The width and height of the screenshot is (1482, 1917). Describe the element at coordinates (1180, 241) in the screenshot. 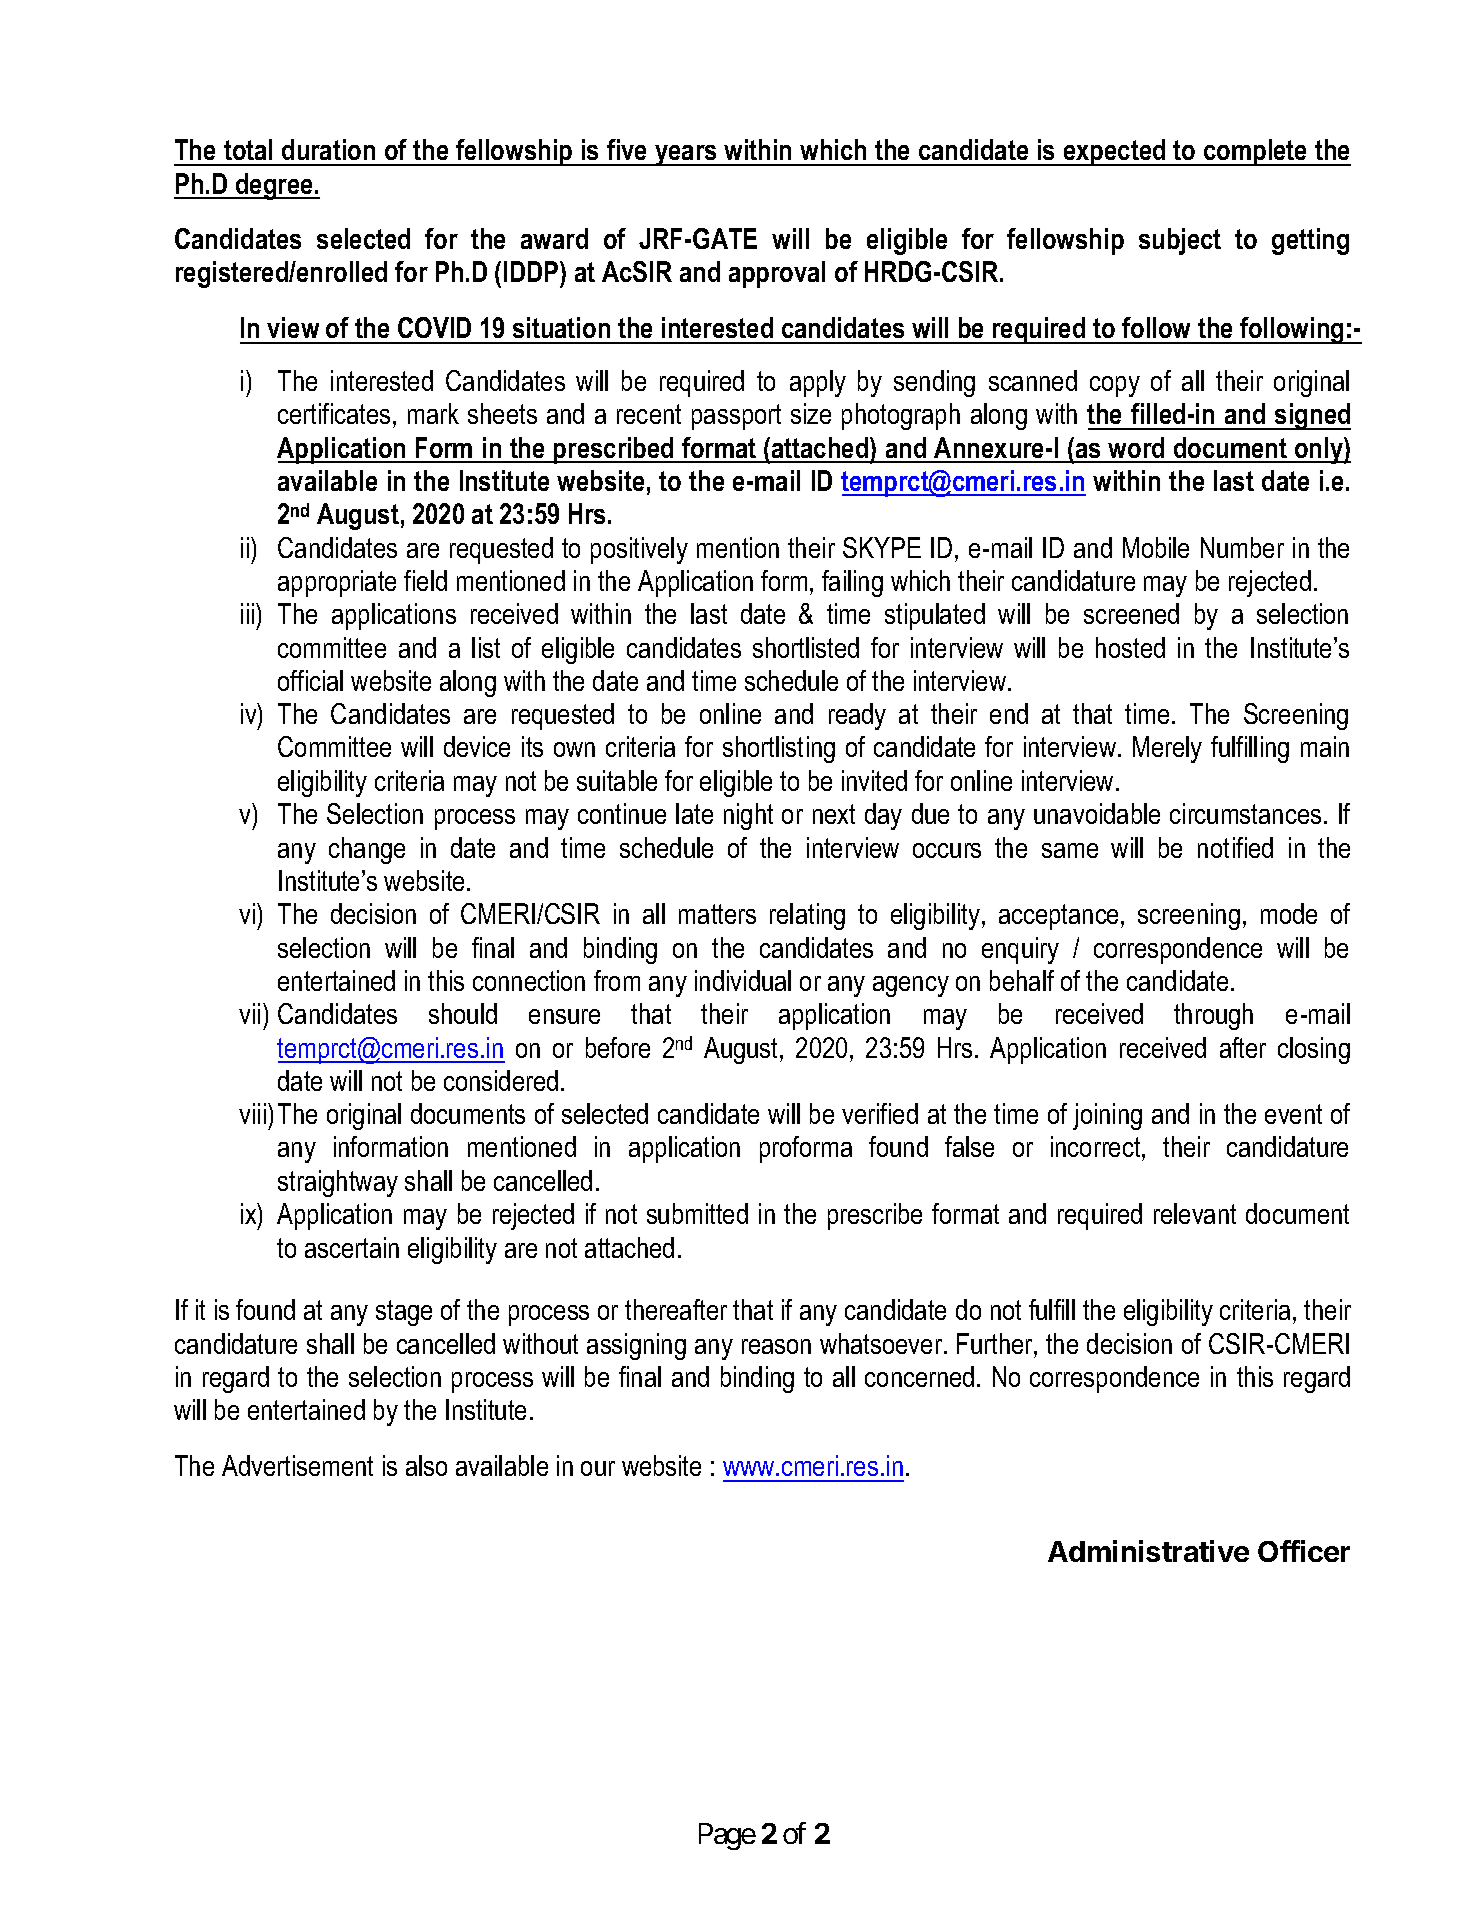

I see `subject` at that location.
